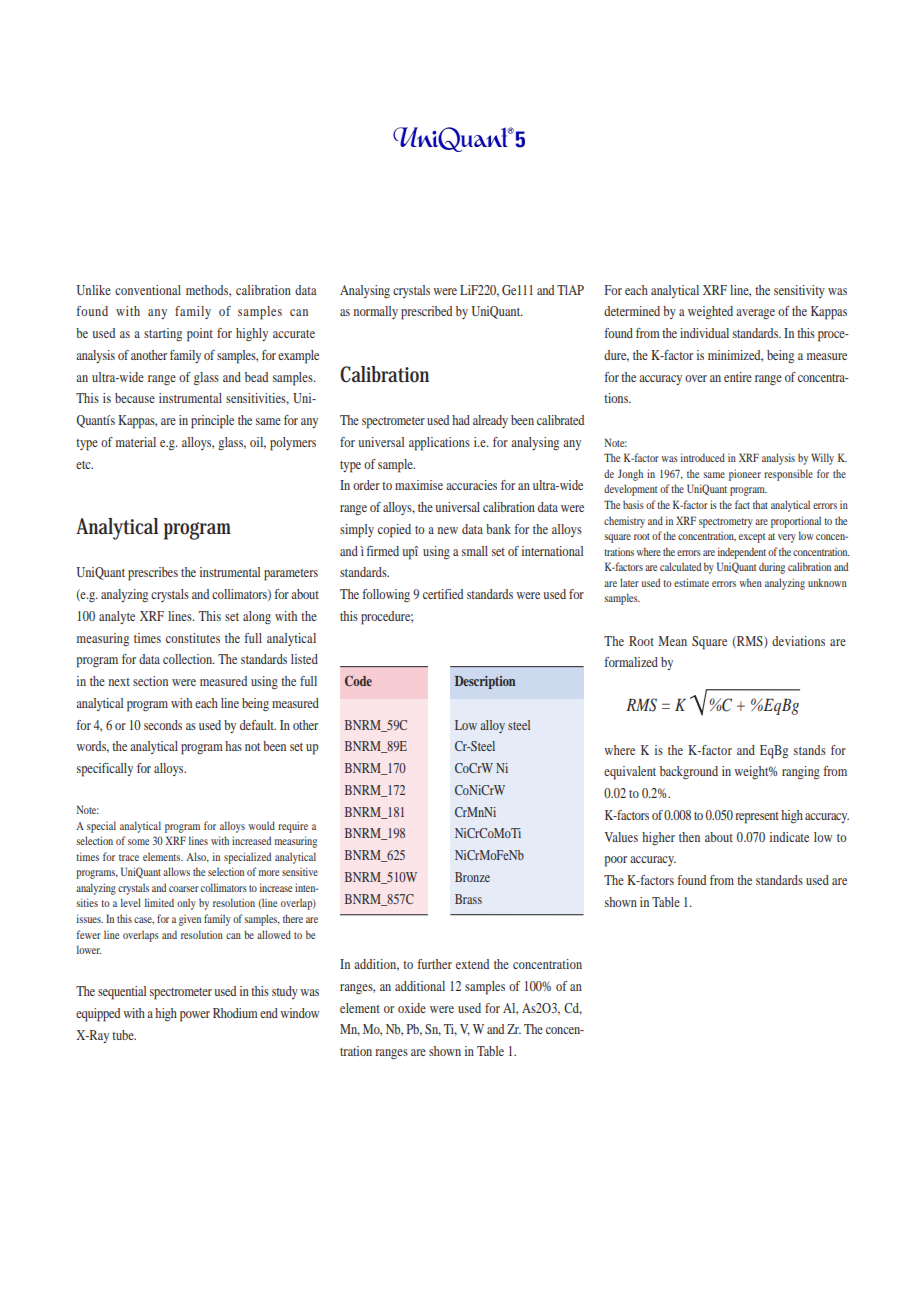 This page has width=924, height=1307. I want to click on extend, so click(472, 964).
